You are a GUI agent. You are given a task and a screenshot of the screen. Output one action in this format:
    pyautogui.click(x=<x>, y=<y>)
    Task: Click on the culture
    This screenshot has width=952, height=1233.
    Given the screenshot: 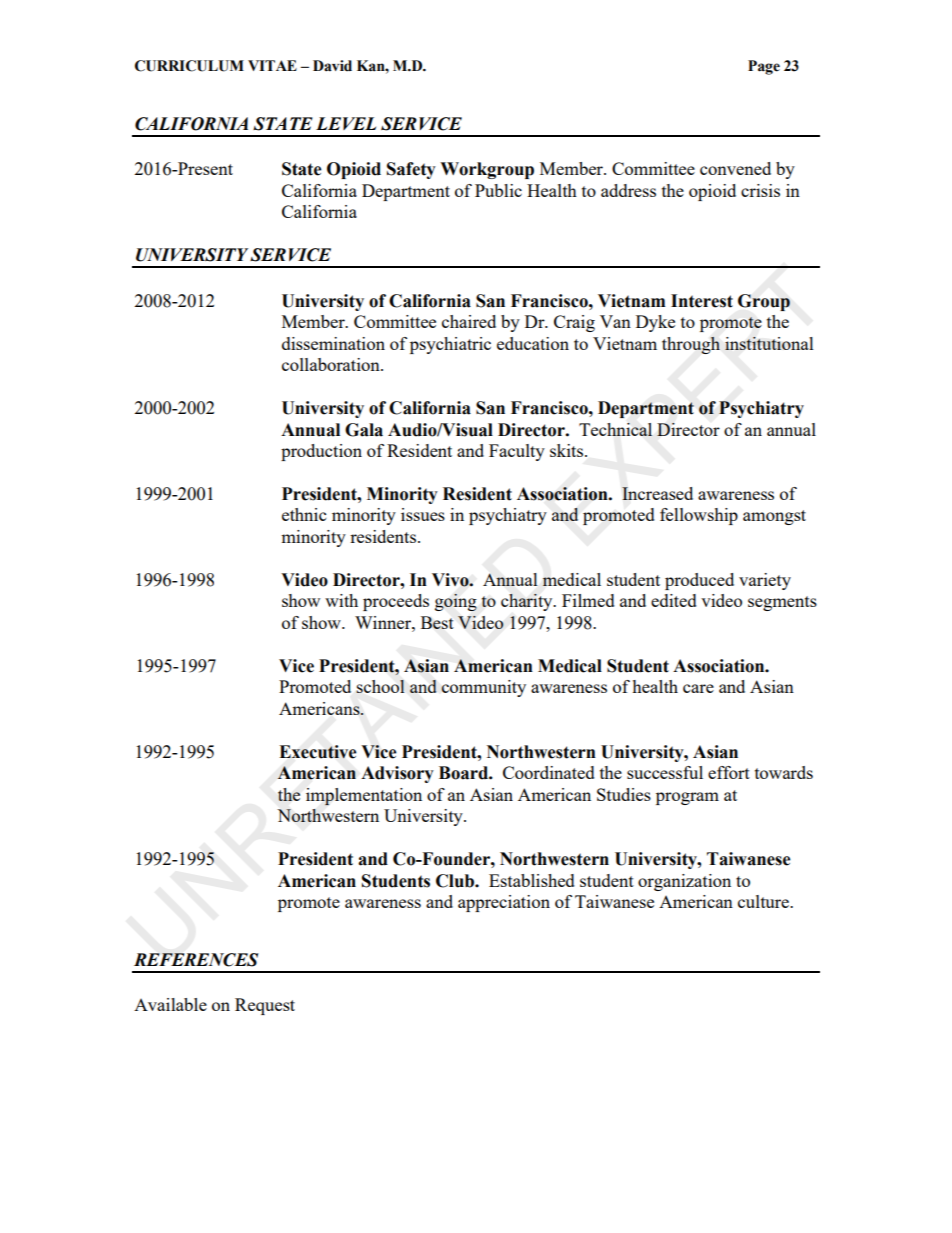 What is the action you would take?
    pyautogui.click(x=764, y=901)
